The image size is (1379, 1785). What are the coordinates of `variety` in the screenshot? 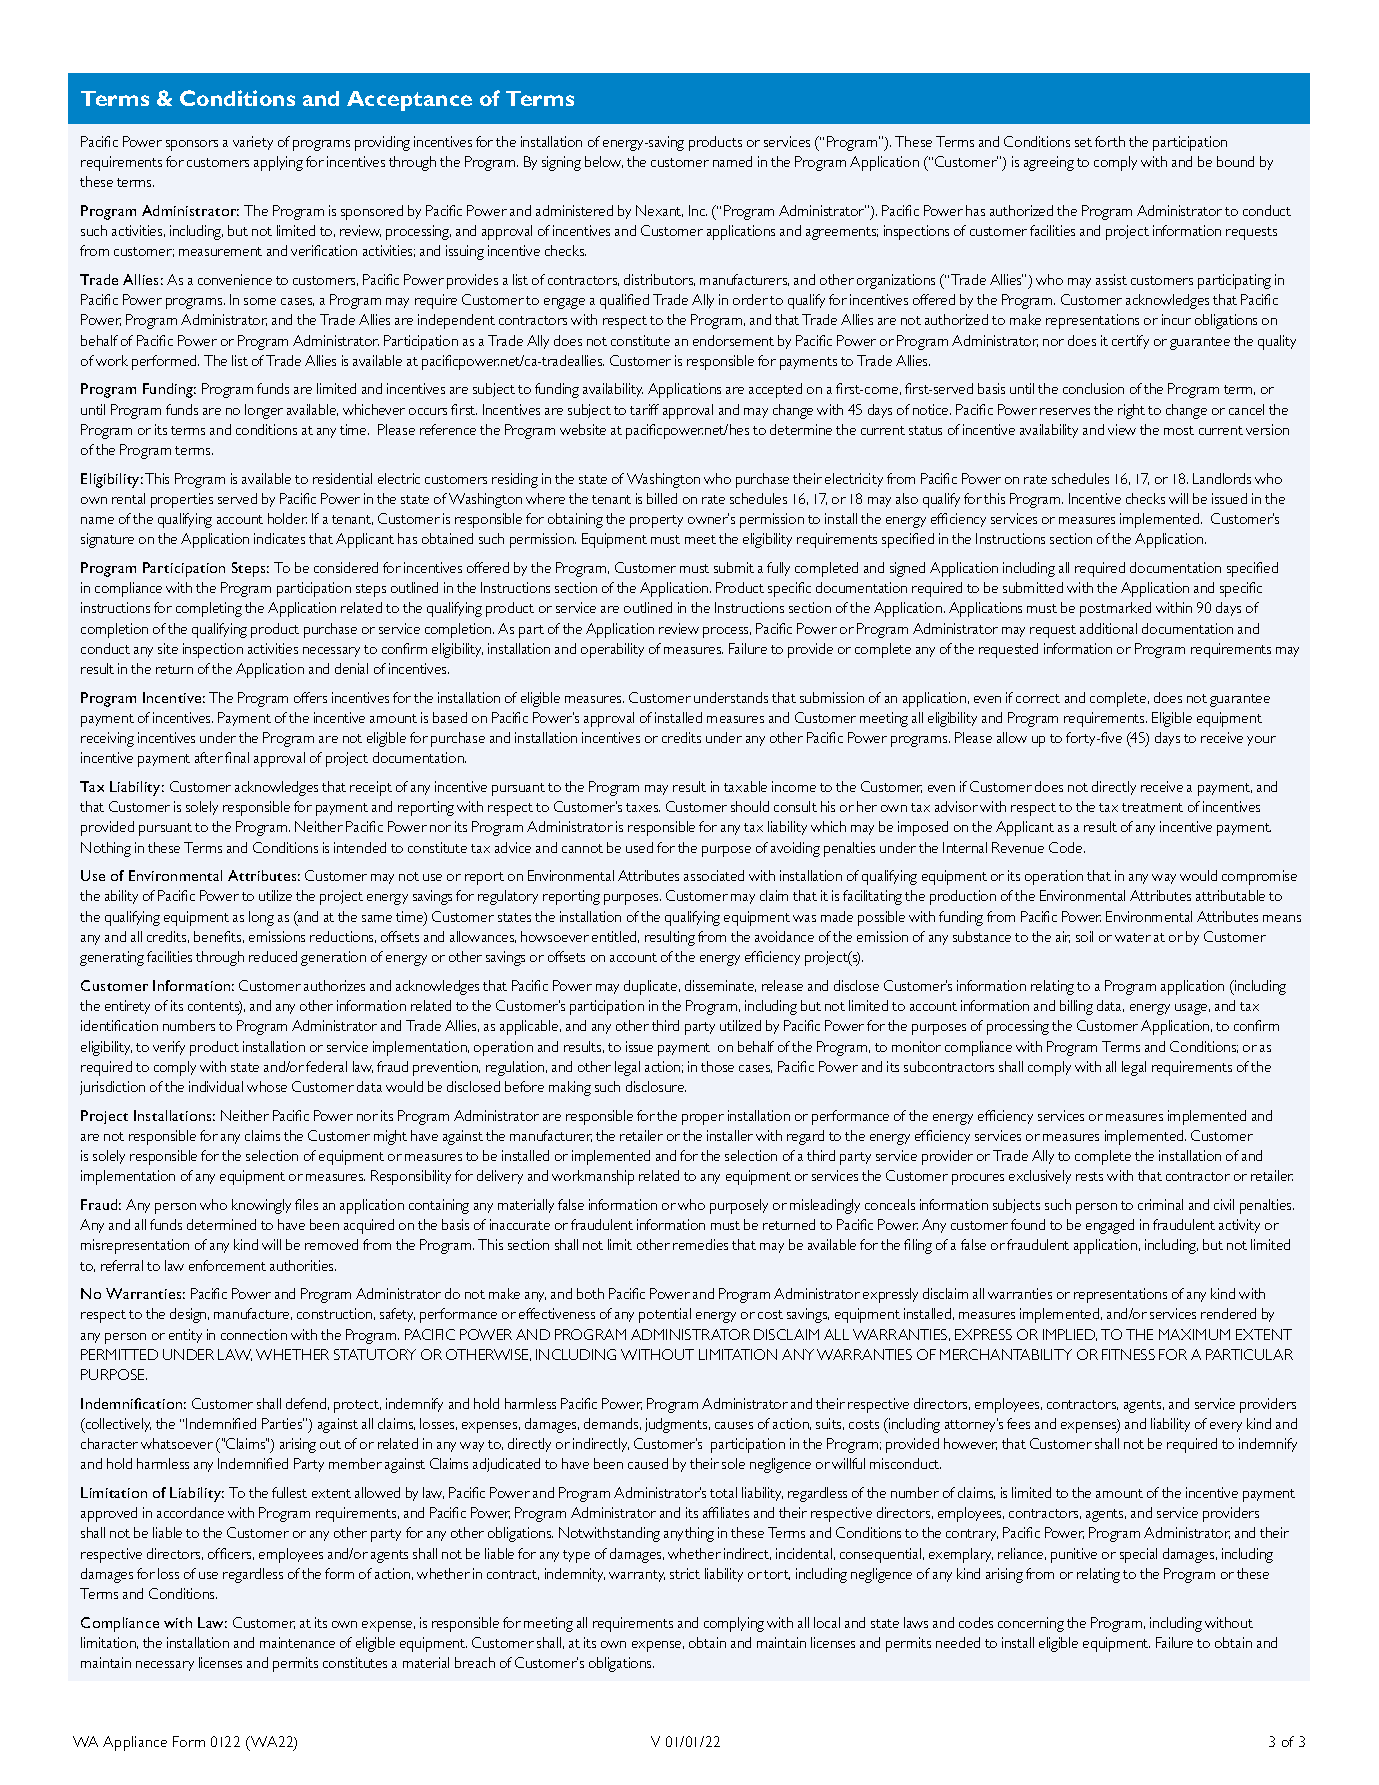 It's located at (253, 143).
